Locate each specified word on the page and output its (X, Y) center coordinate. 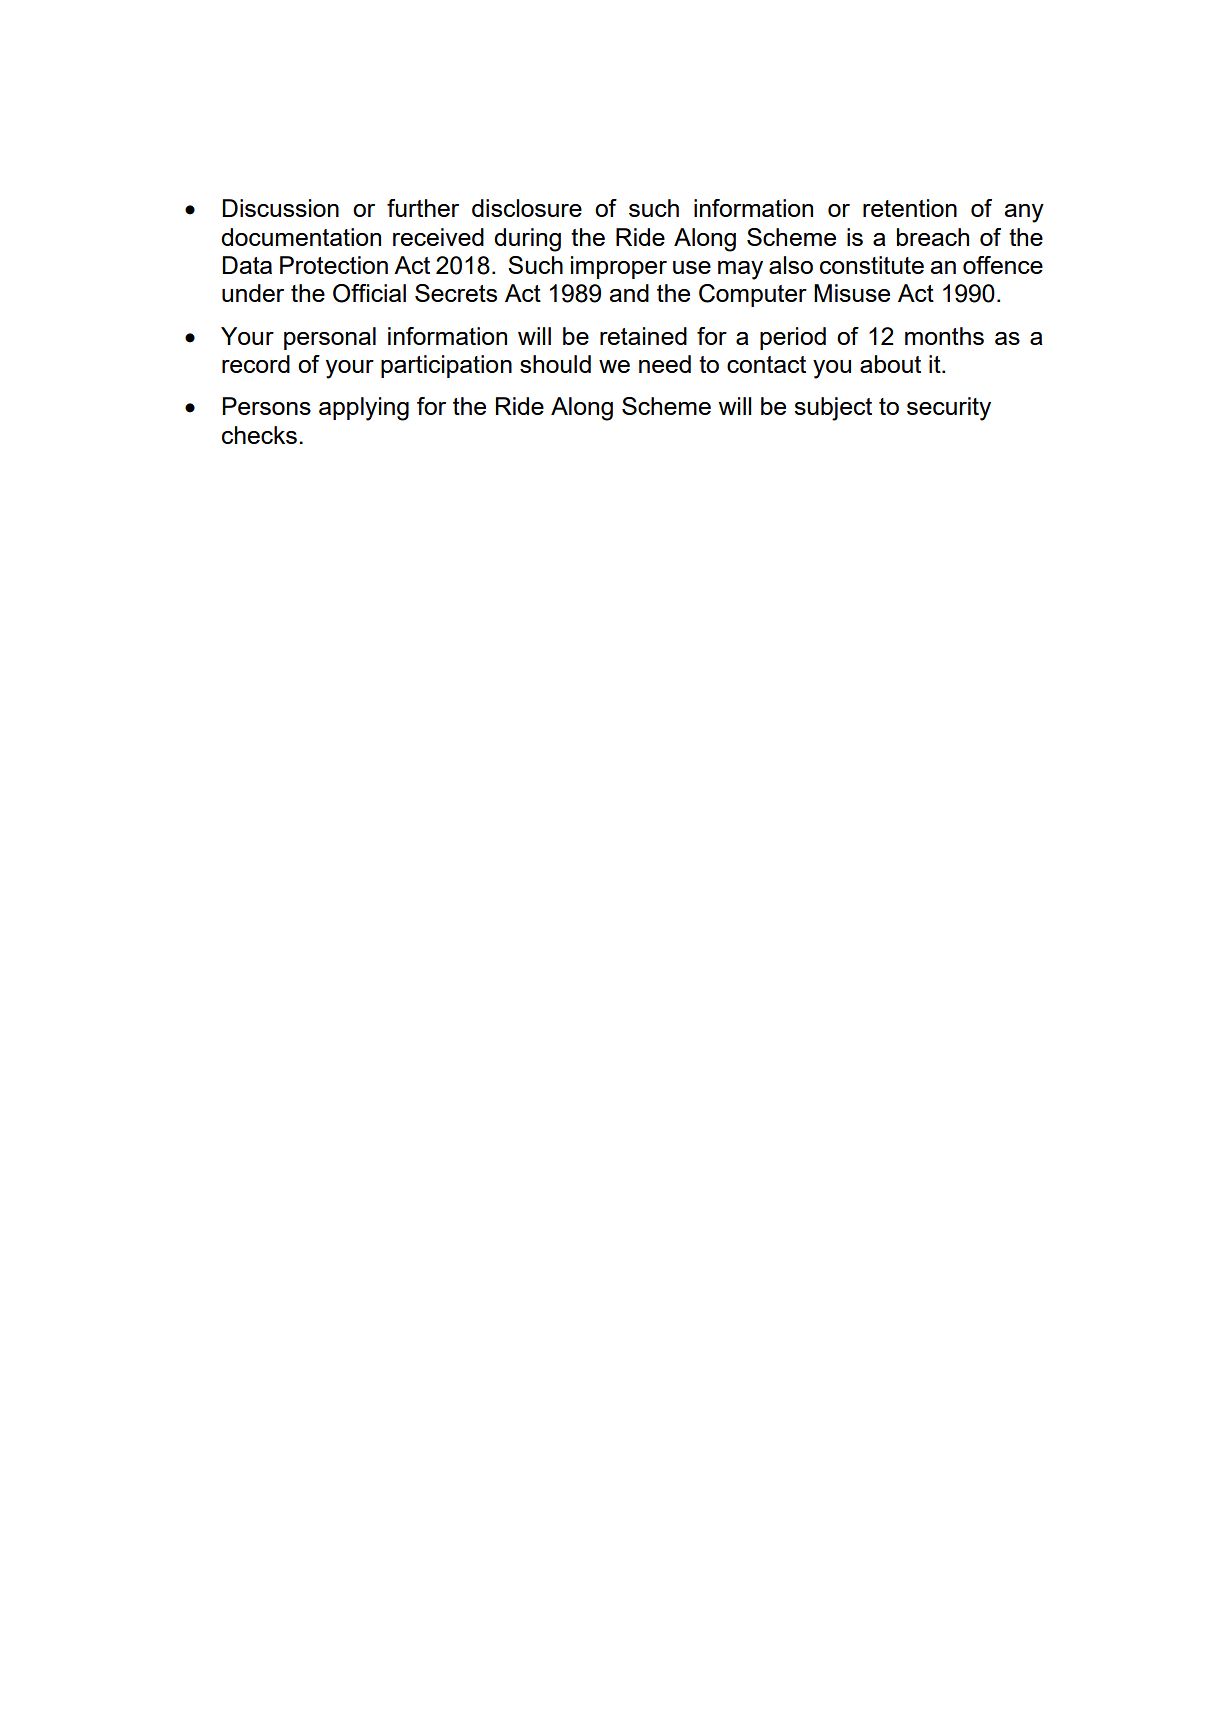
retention (910, 208)
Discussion (280, 208)
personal (330, 338)
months (944, 336)
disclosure (527, 208)
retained (643, 336)
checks (259, 435)
